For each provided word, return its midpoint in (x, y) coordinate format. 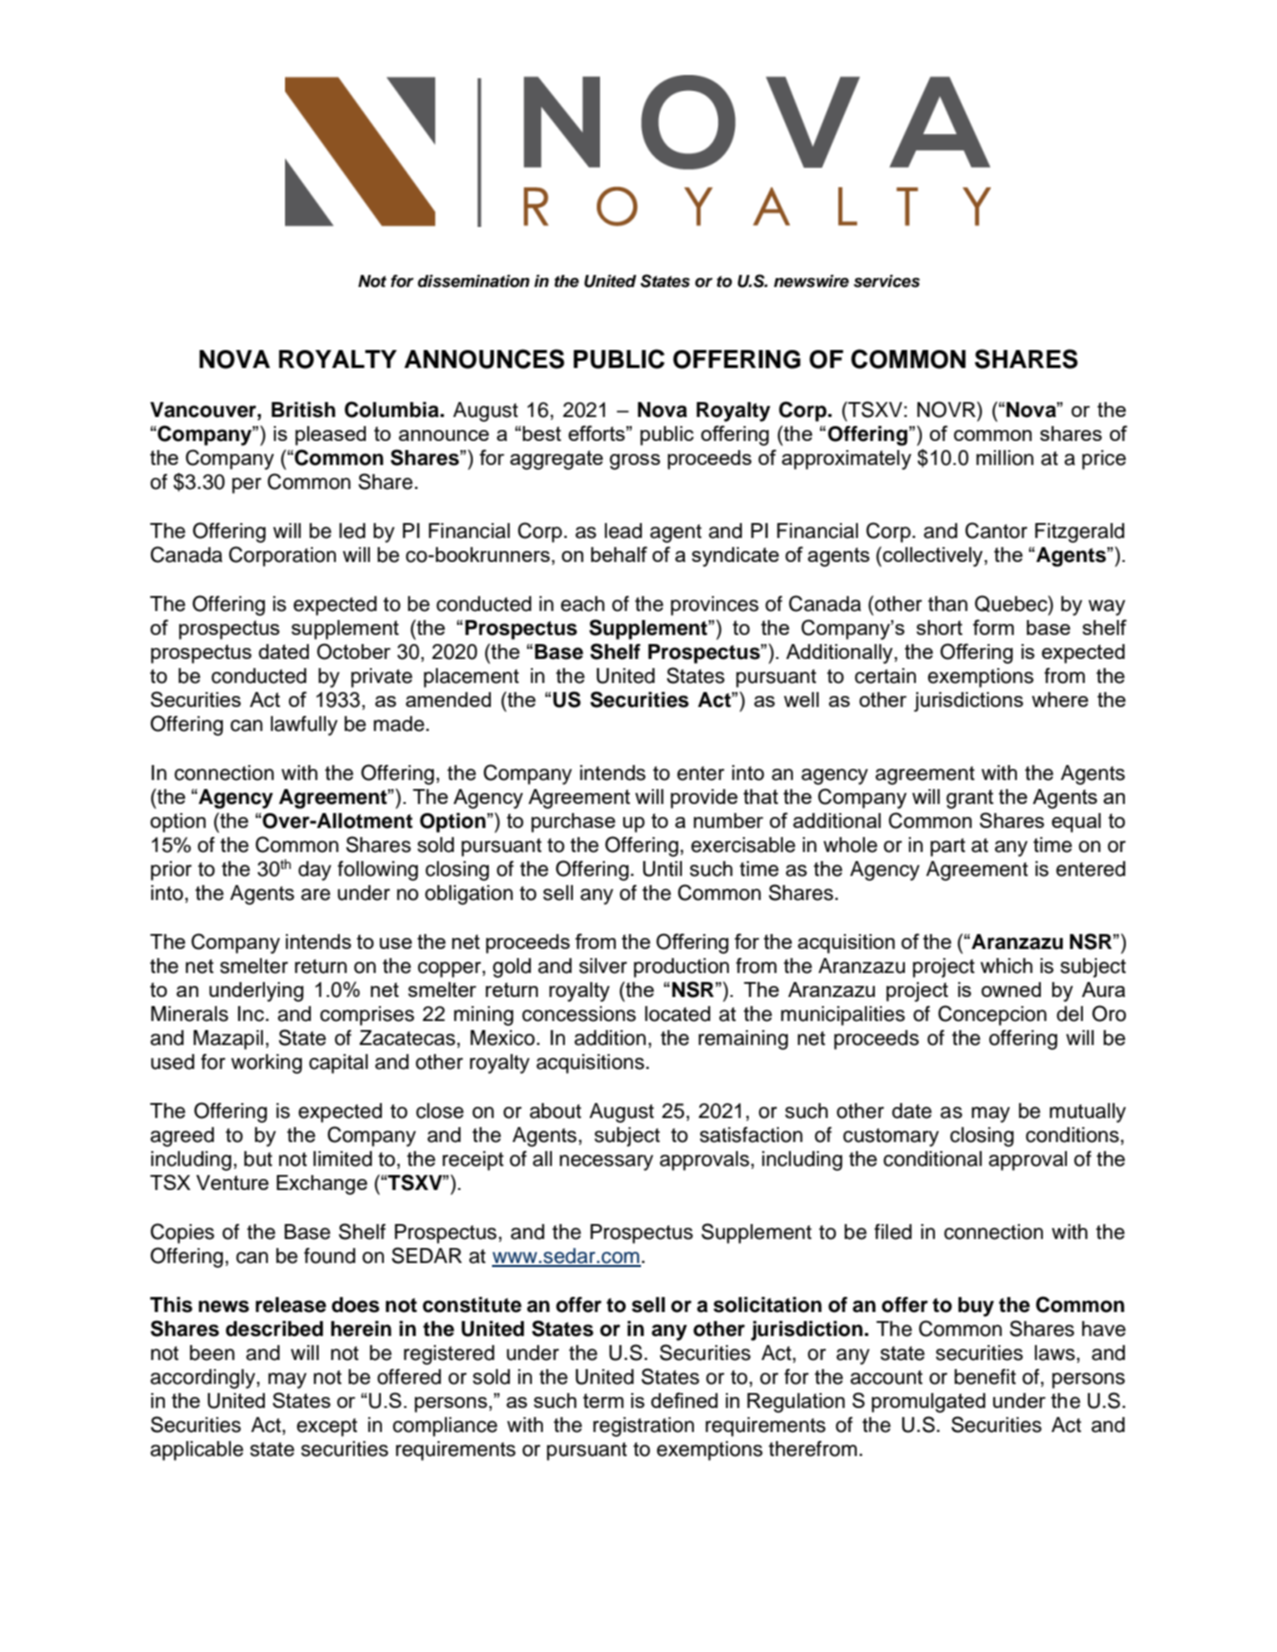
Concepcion (992, 1015)
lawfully (304, 726)
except (327, 1427)
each (583, 604)
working (266, 1064)
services (887, 281)
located (677, 1014)
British (303, 410)
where (1060, 699)
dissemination (474, 281)
